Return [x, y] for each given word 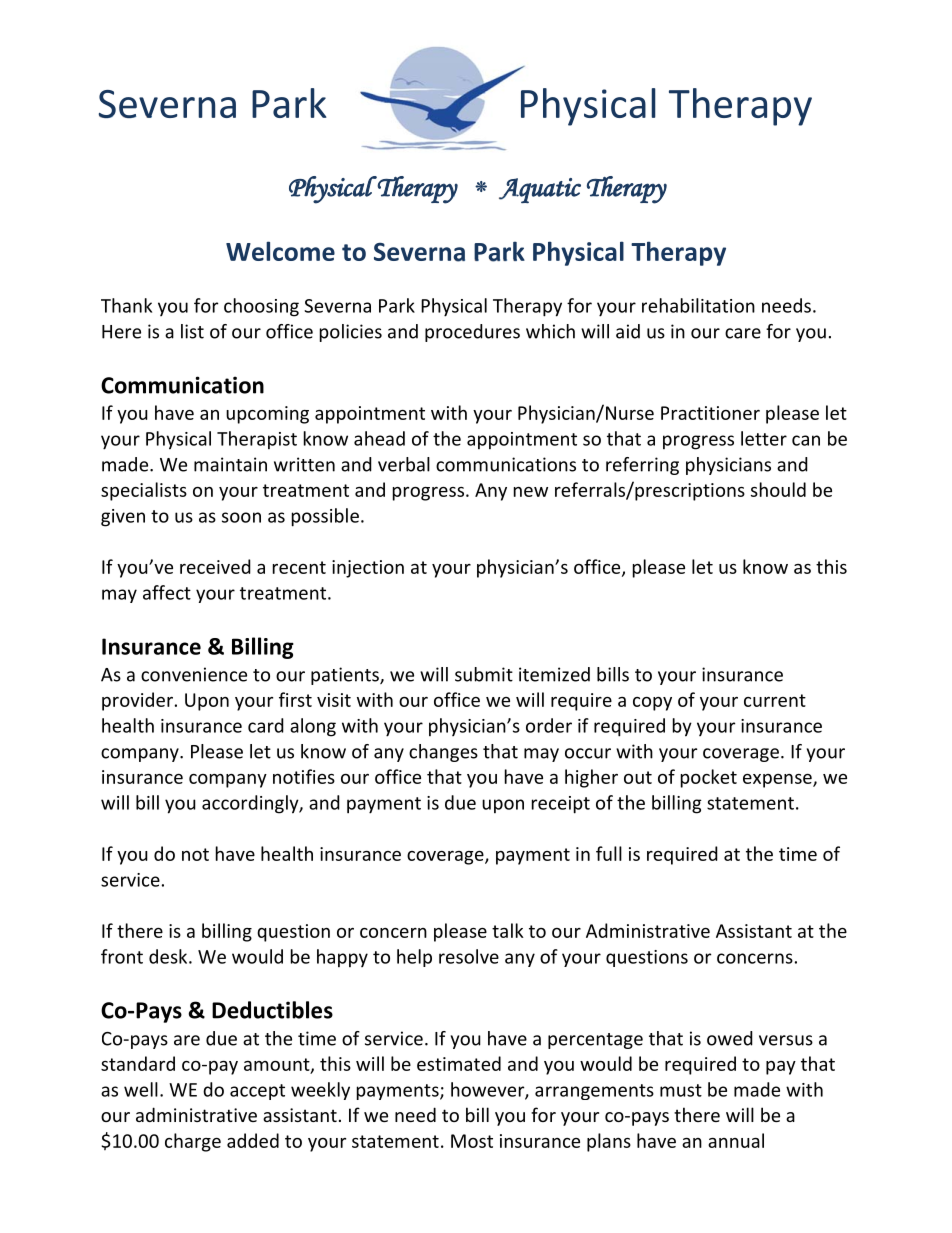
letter [764, 438]
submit [484, 674]
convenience [194, 674]
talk [508, 930]
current [775, 700]
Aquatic [540, 190]
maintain [230, 464]
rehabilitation [698, 305]
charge [193, 1142]
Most [472, 1141]
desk [169, 956]
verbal [404, 464]
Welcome [280, 251]
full [609, 853]
